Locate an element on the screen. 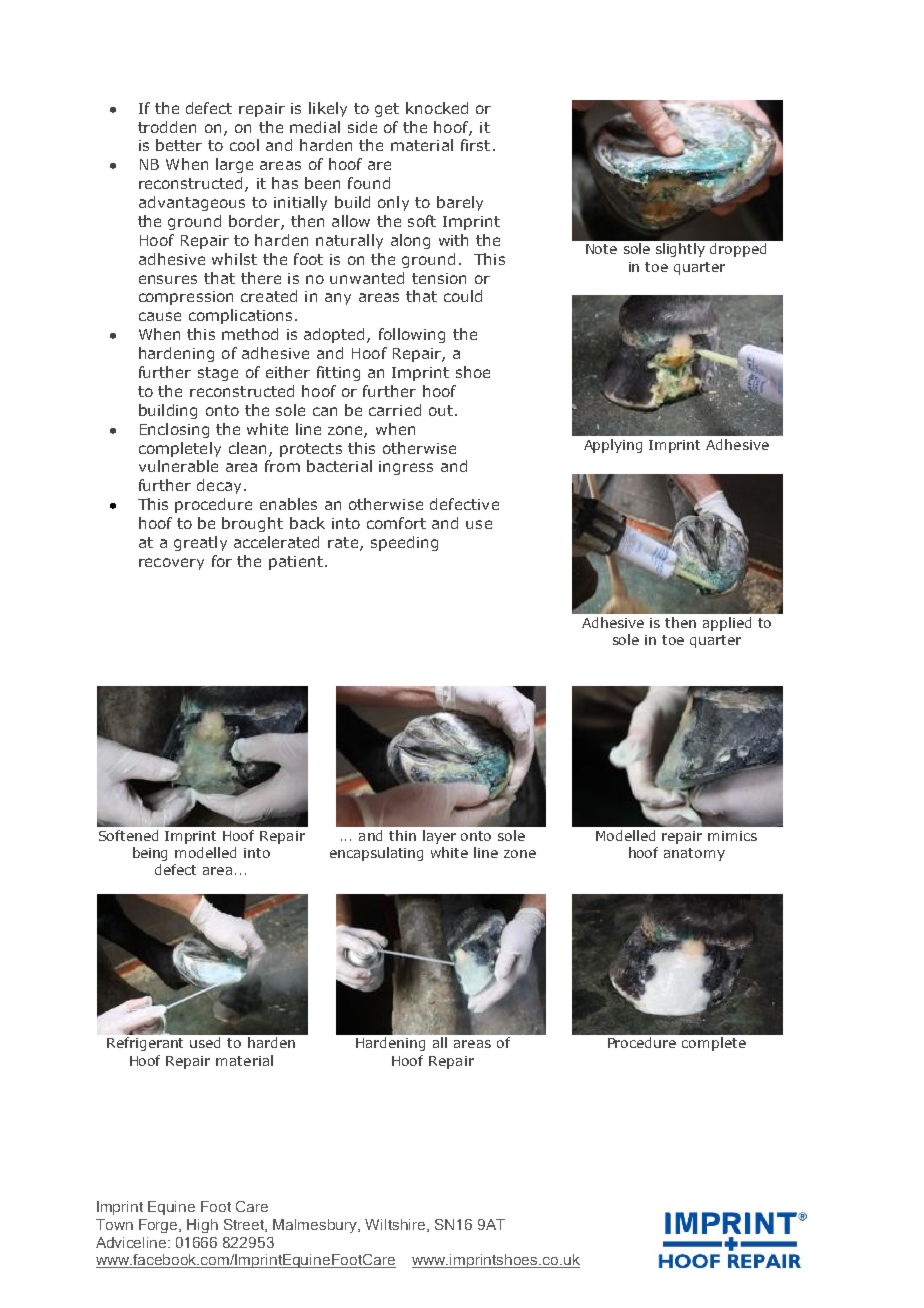 Image resolution: width=924 pixels, height=1308 pixels. Applying is located at coordinates (613, 446).
